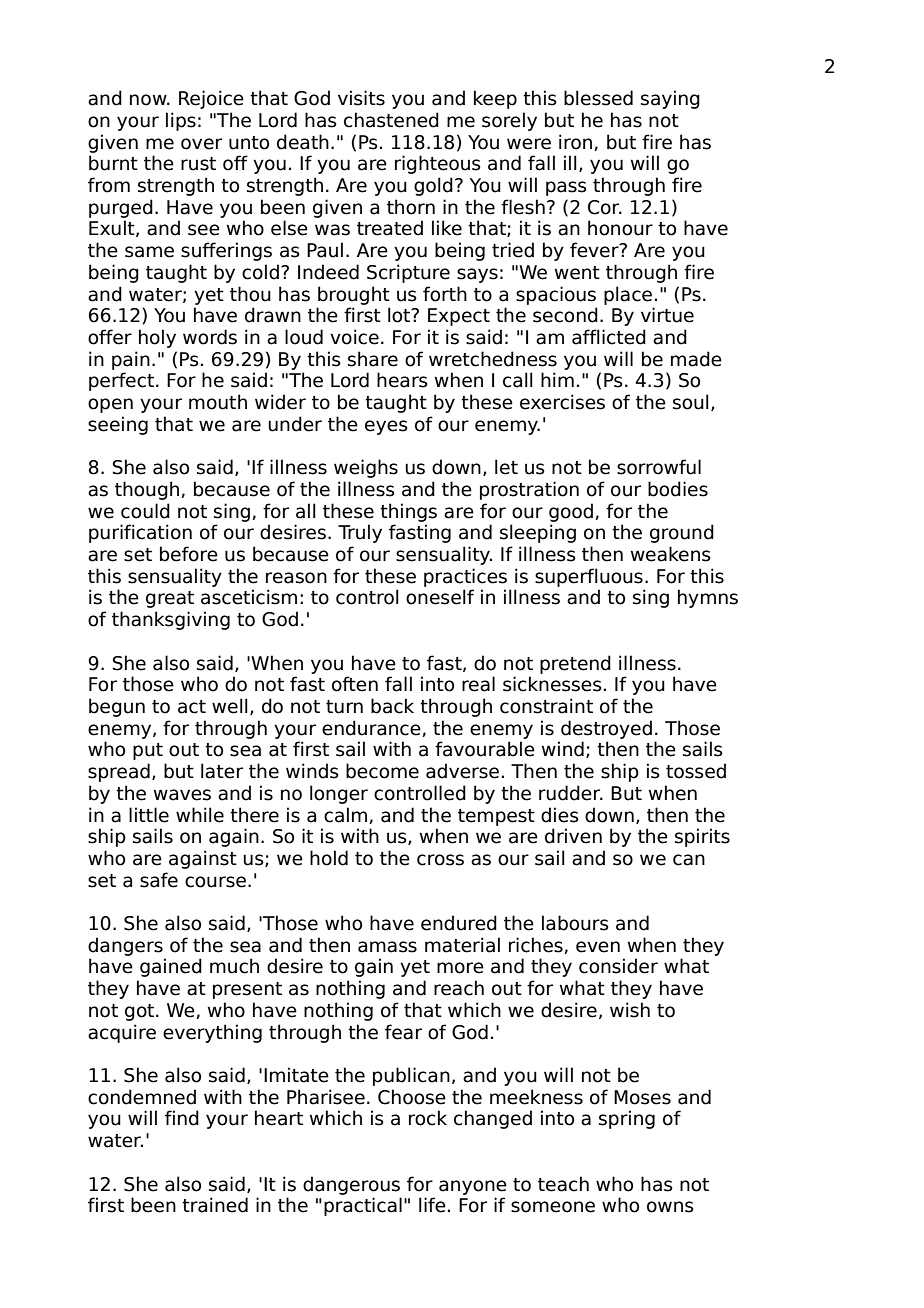  Describe the element at coordinates (181, 121) in the page. I see `lips` at that location.
